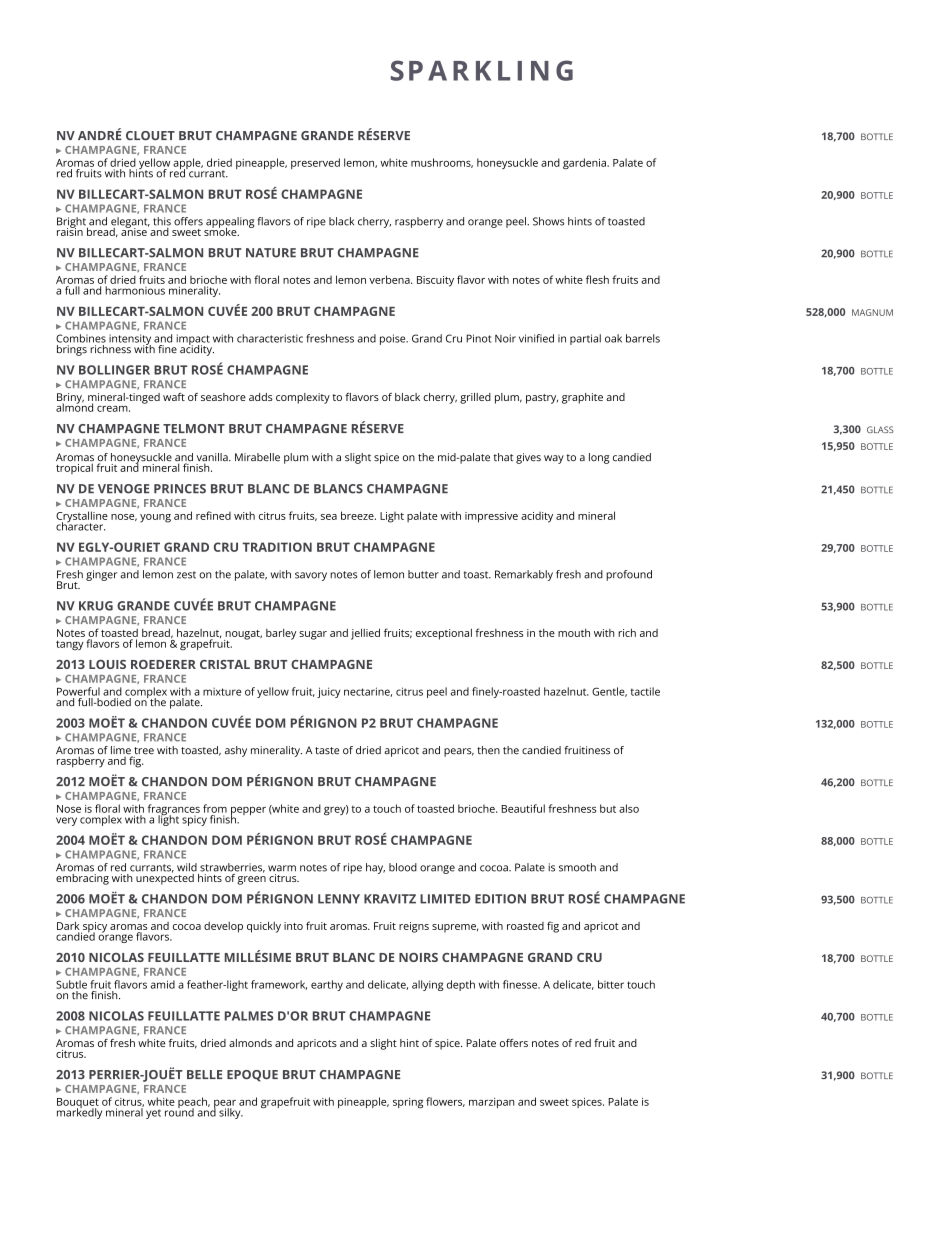 Image resolution: width=952 pixels, height=1233 pixels. Describe the element at coordinates (187, 867) in the document. I see `wild` at that location.
